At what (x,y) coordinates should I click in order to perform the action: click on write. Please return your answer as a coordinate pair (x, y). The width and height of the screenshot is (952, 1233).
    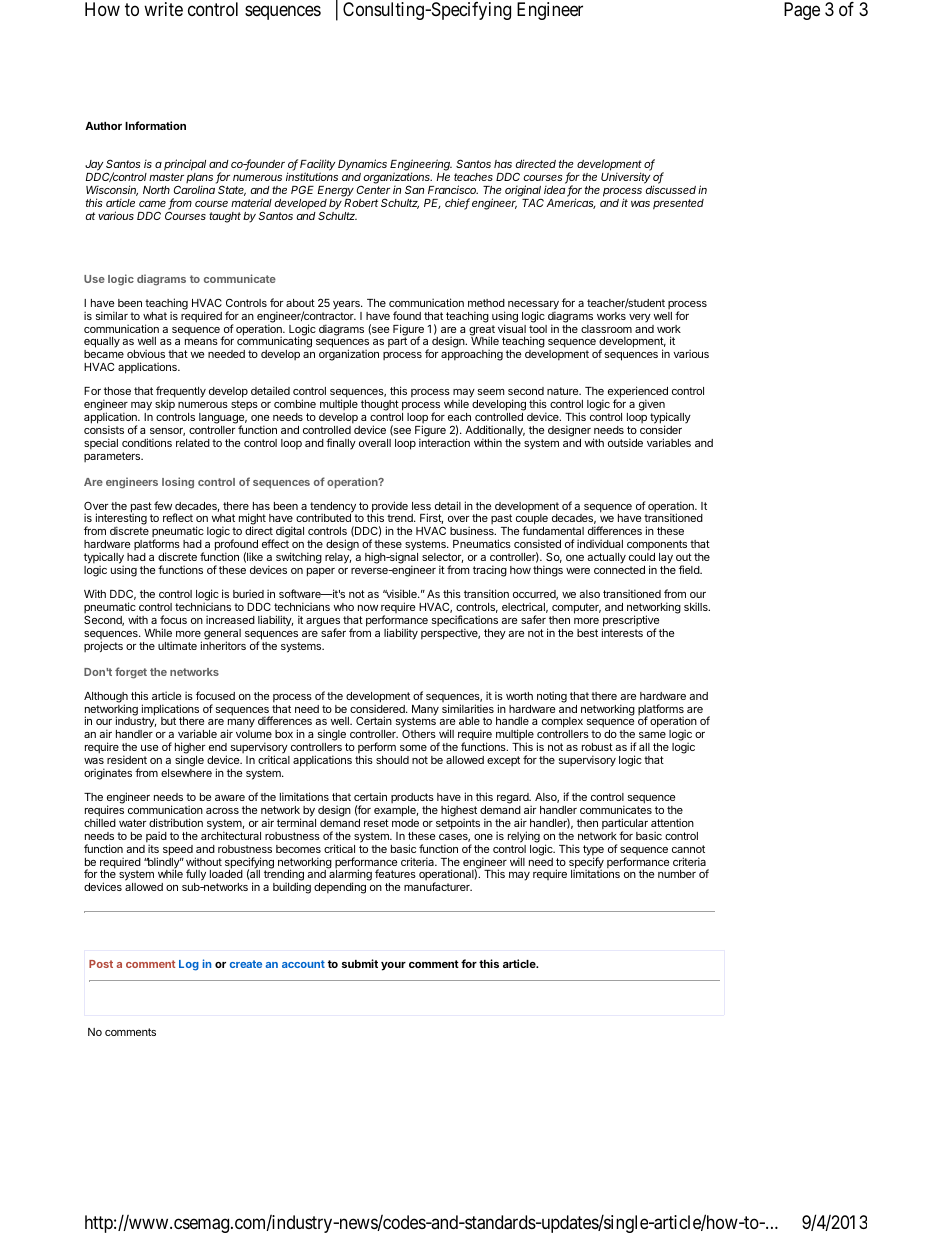
    Looking at the image, I should click on (163, 9).
